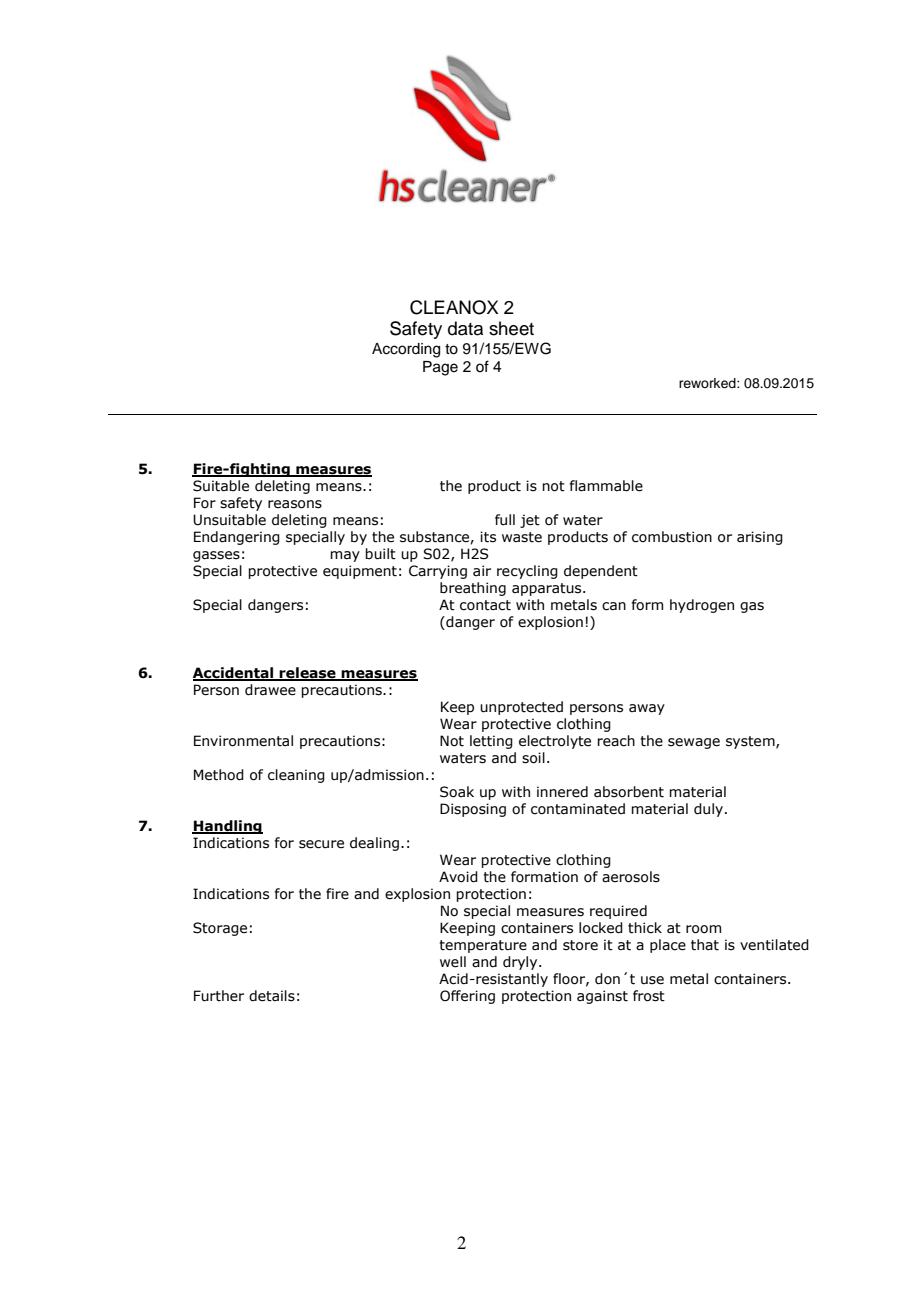 The image size is (924, 1308). What do you see at coordinates (465, 328) in the screenshot?
I see `data` at bounding box center [465, 328].
